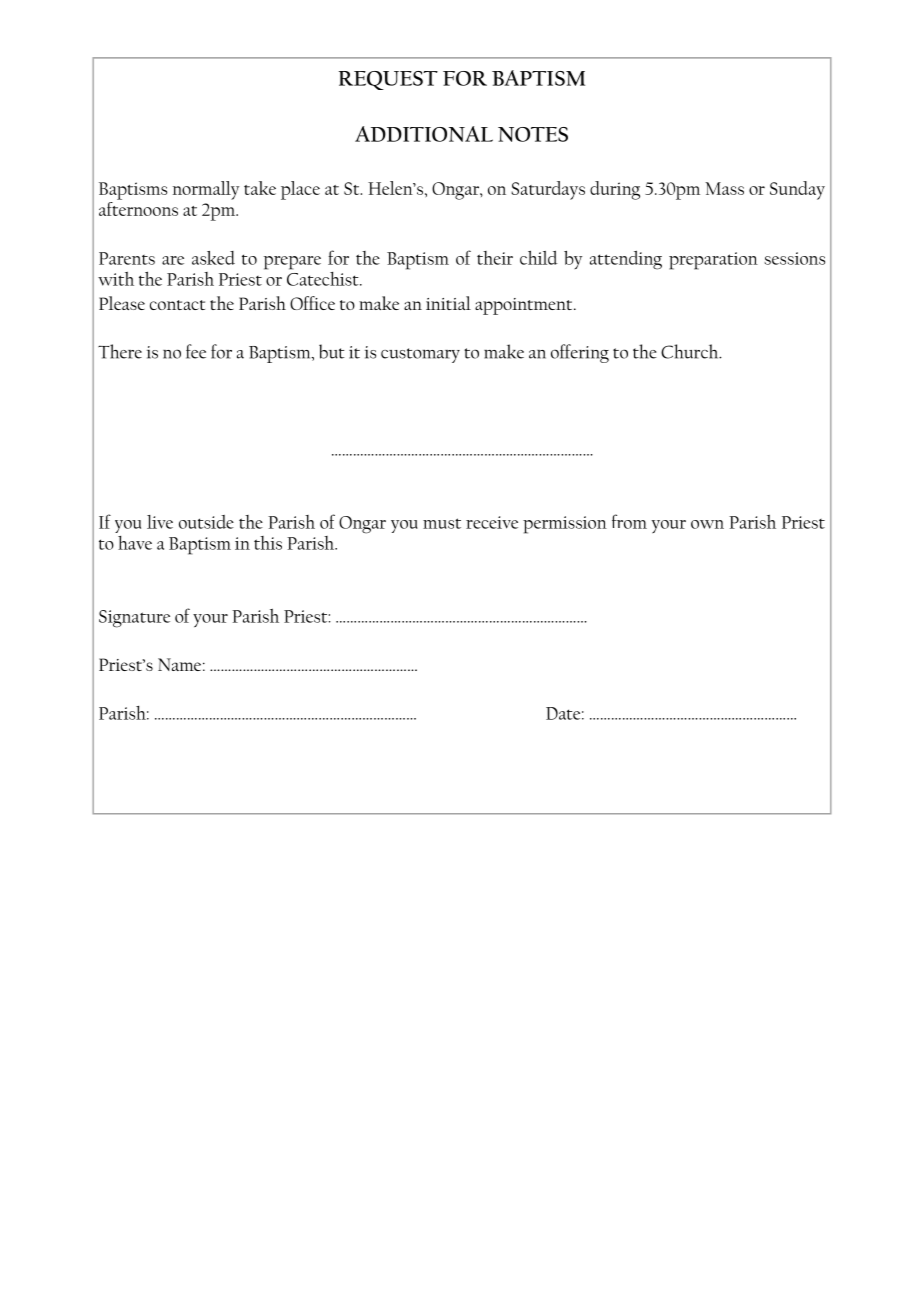 The width and height of the document is (924, 1308). Describe the element at coordinates (206, 522) in the document. I see `outside` at that location.
